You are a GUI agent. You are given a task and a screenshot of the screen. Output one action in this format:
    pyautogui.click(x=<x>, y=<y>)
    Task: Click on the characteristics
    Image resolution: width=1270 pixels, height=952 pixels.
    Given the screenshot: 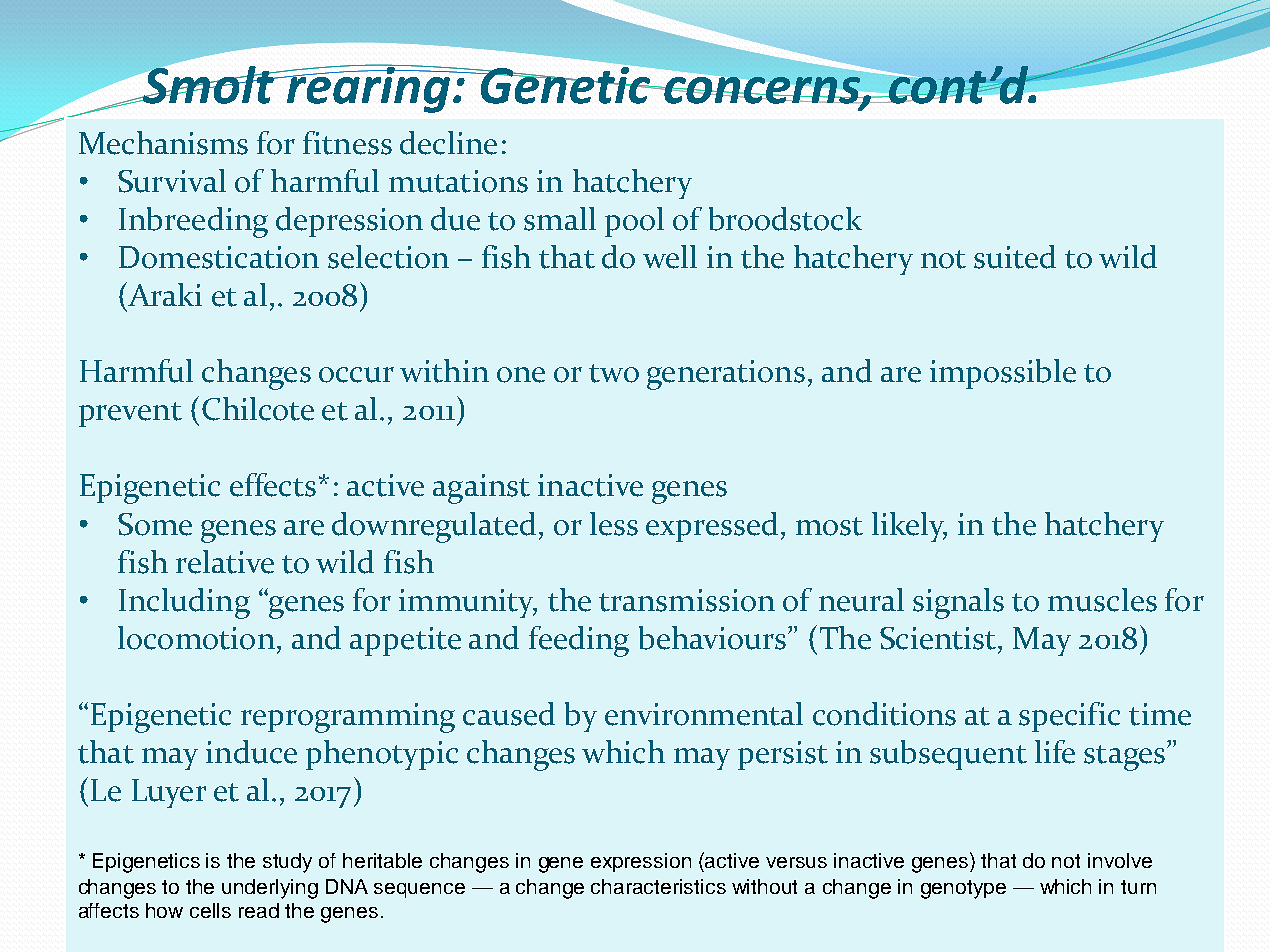 What is the action you would take?
    pyautogui.click(x=658, y=886)
